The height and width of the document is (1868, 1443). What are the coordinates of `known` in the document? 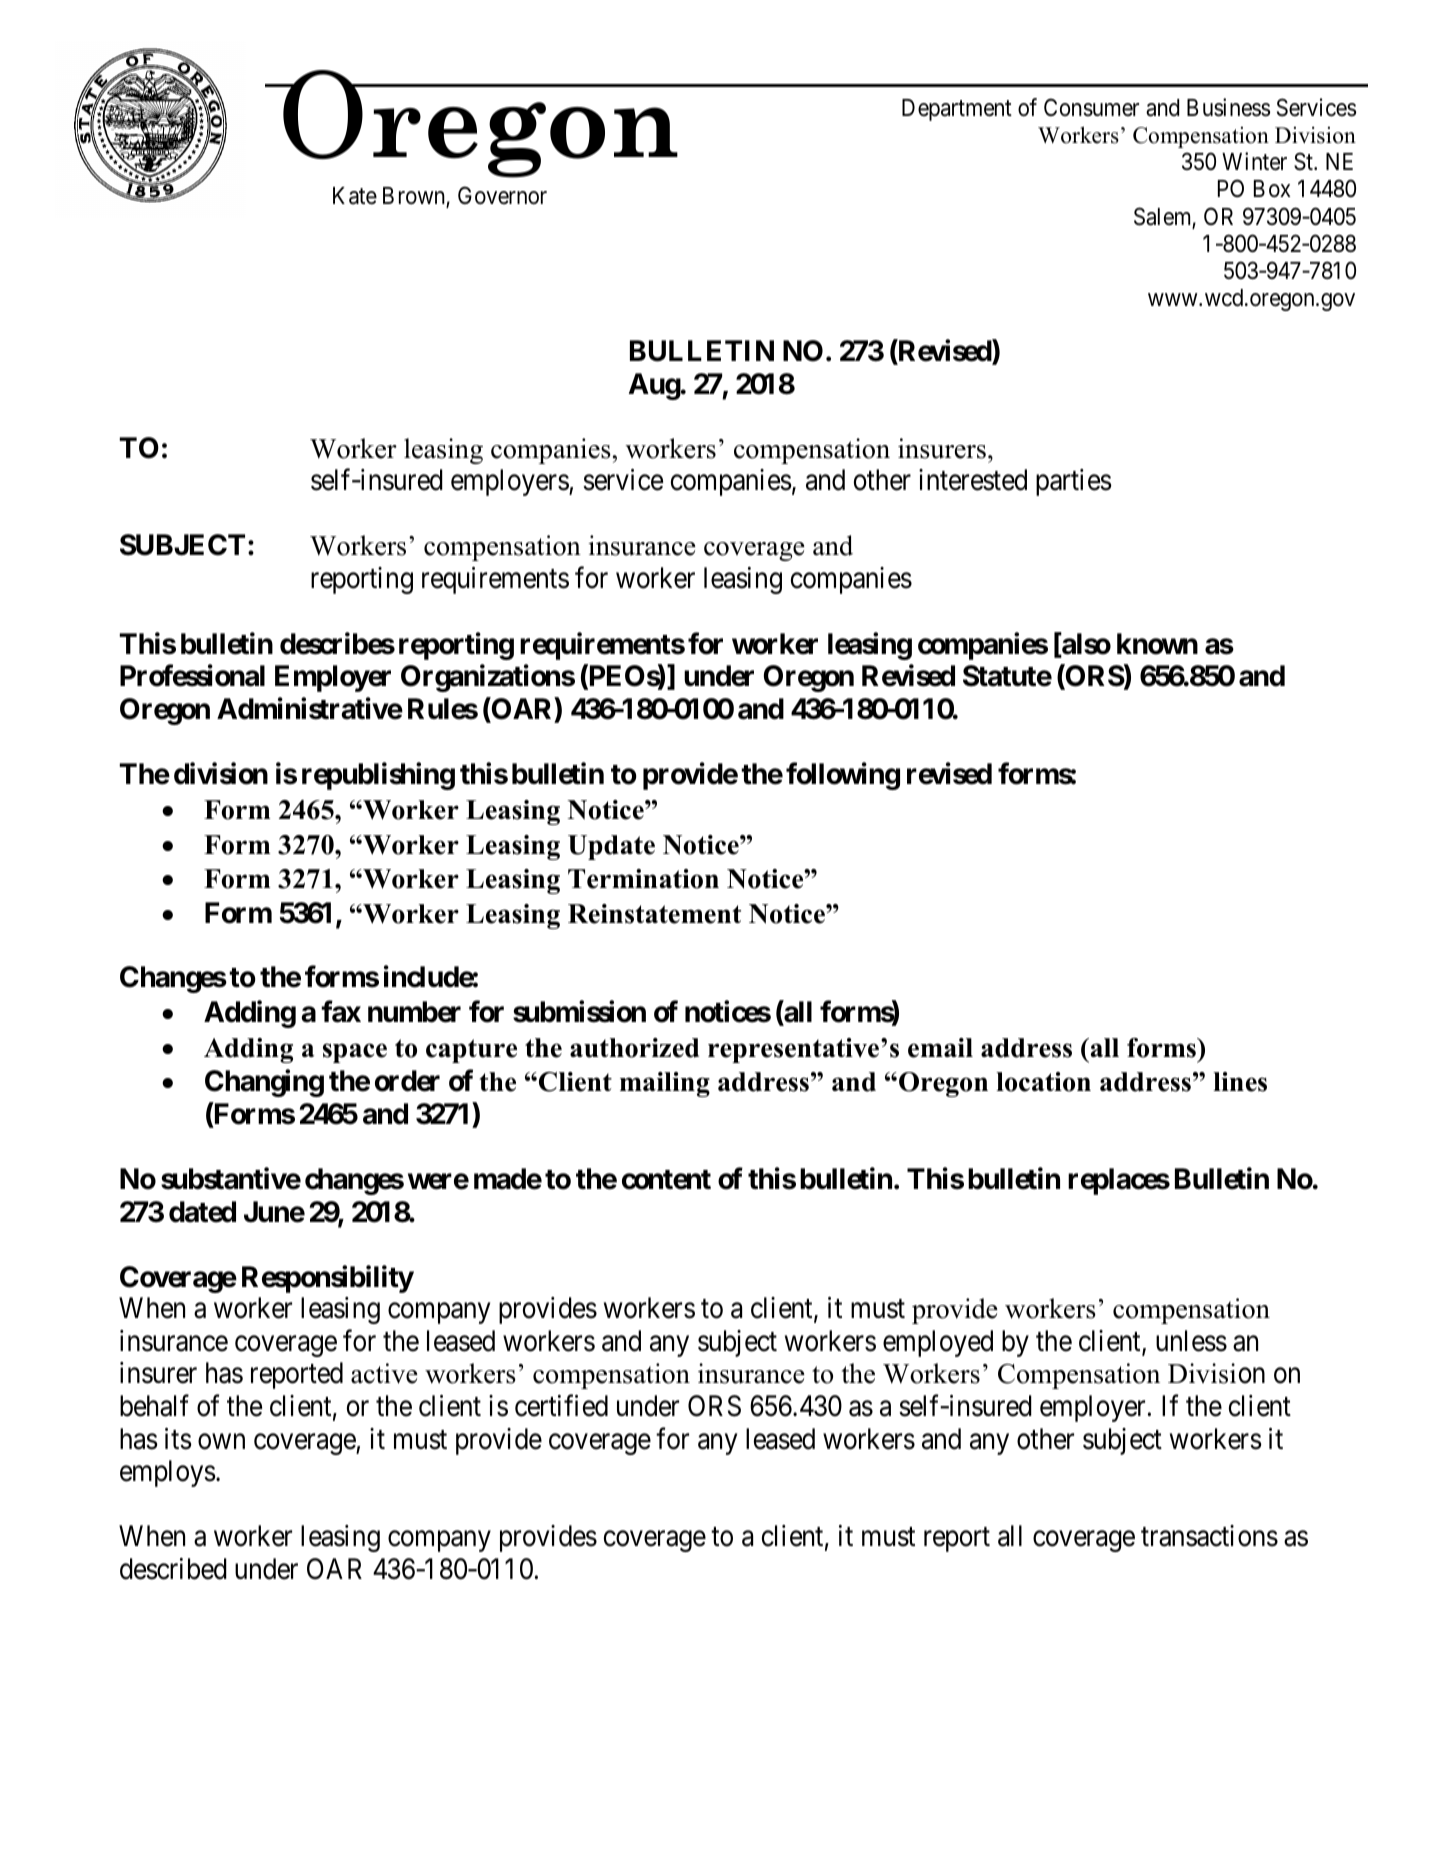 It's located at (1157, 644).
